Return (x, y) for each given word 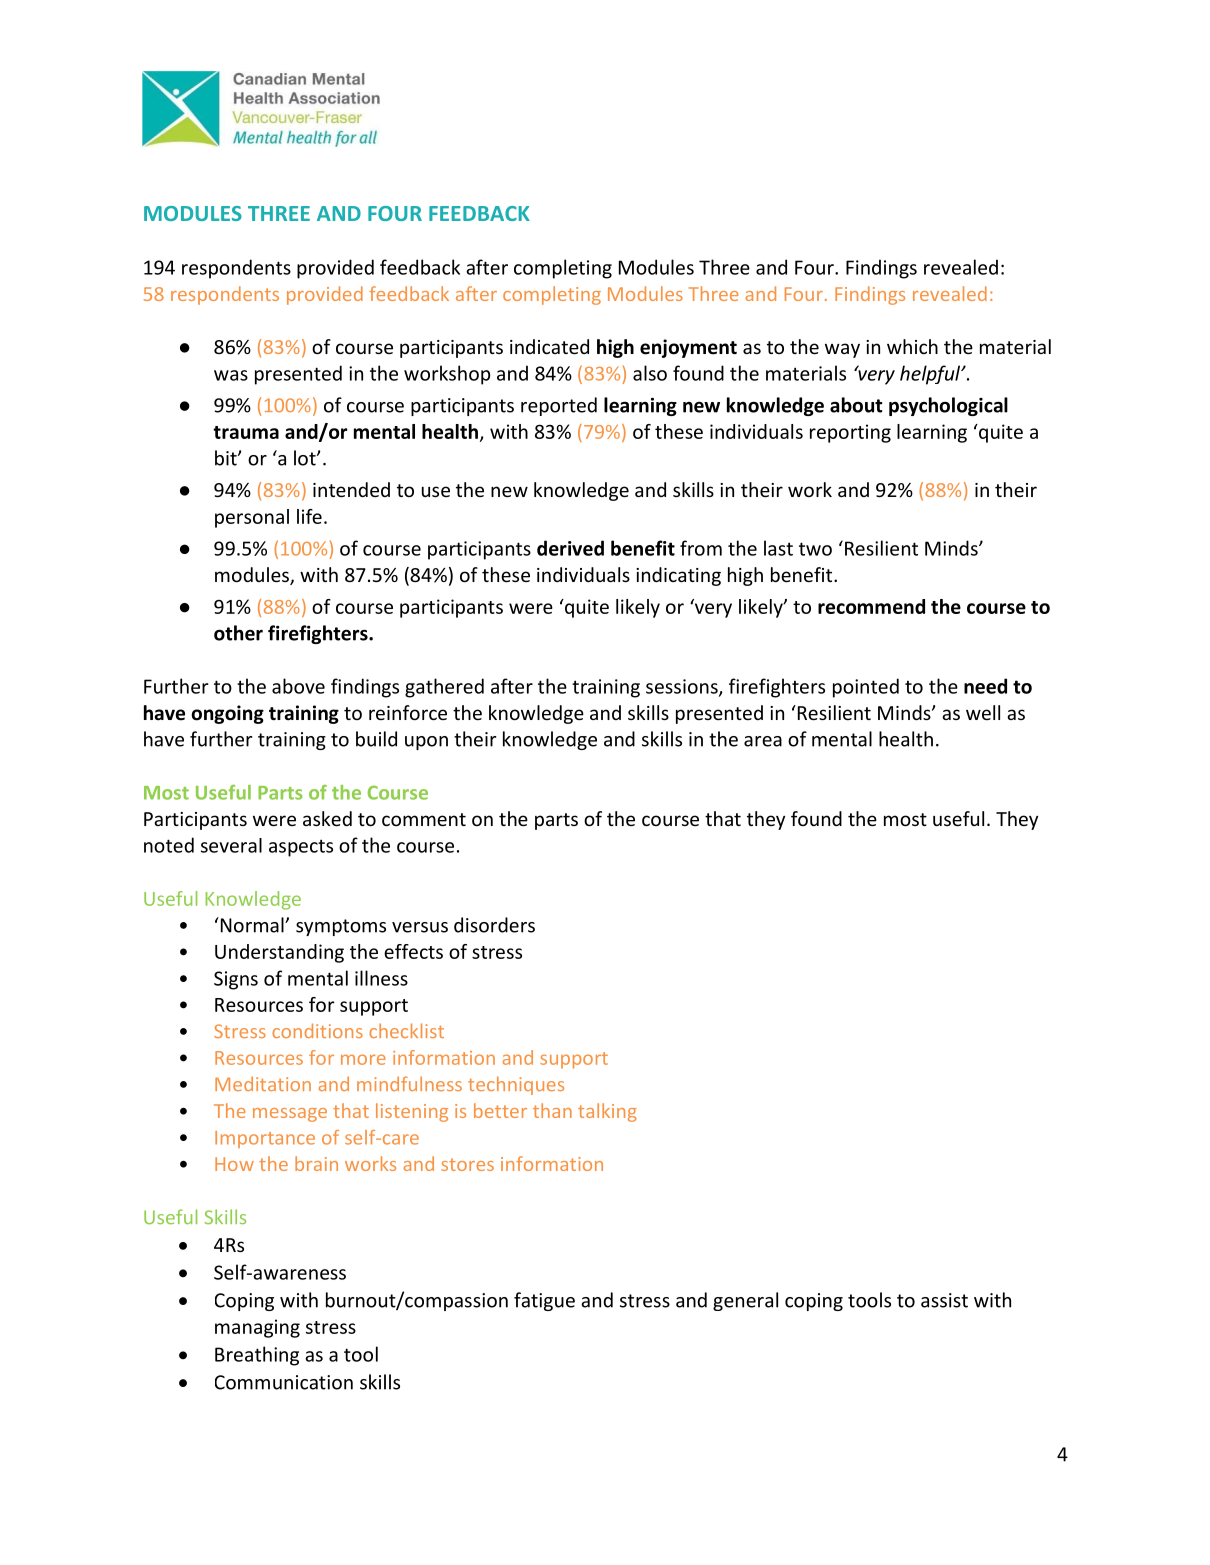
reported (559, 406)
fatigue (544, 1301)
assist (944, 1300)
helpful (931, 375)
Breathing (257, 1356)
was (231, 375)
